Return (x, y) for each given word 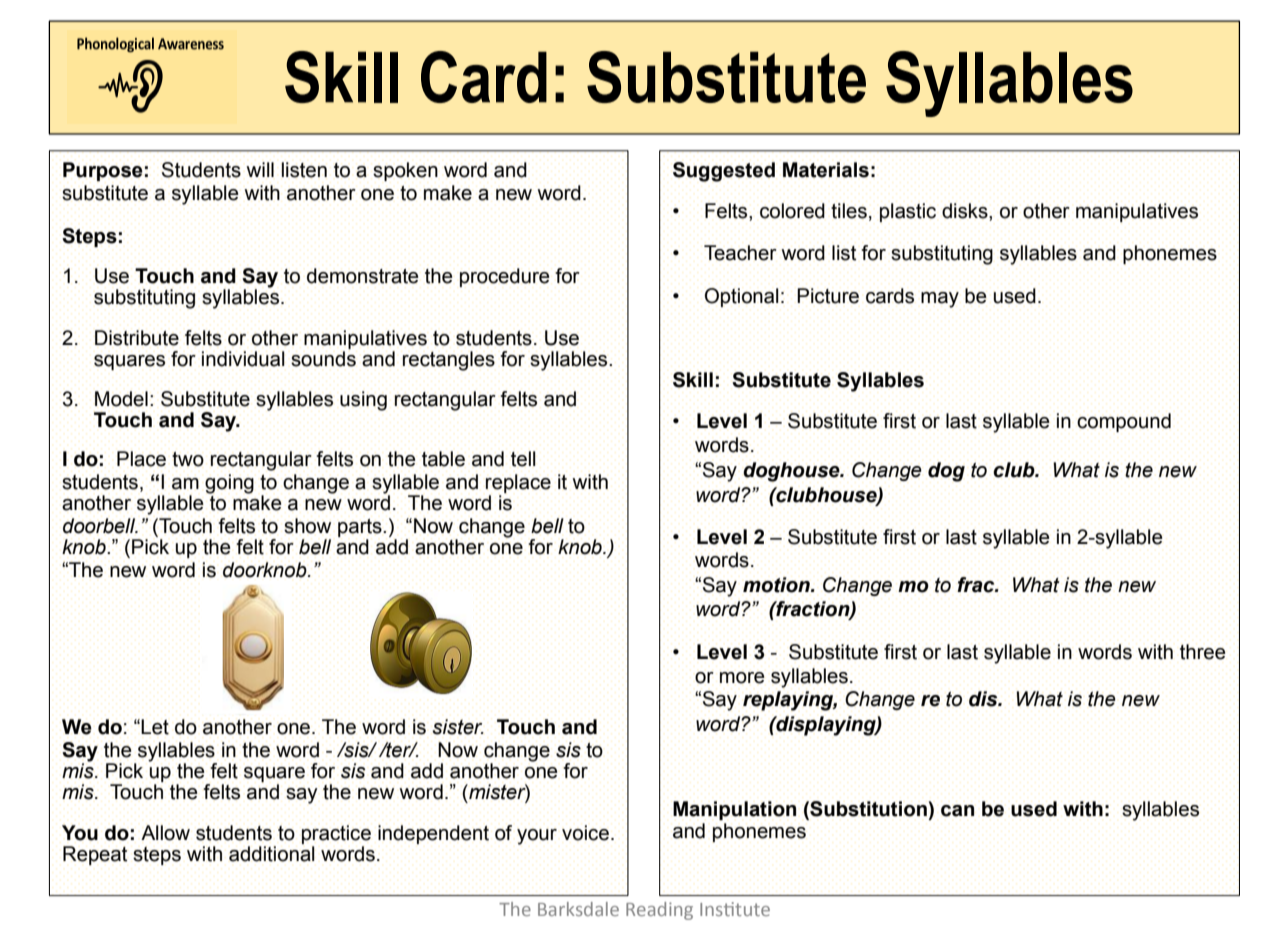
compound (1124, 422)
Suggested (724, 172)
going (229, 484)
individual (243, 359)
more (742, 678)
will (260, 169)
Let (155, 727)
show (307, 526)
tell (523, 459)
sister (458, 727)
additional (272, 854)
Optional (742, 297)
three (1203, 652)
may (940, 300)
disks (966, 212)
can (958, 811)
